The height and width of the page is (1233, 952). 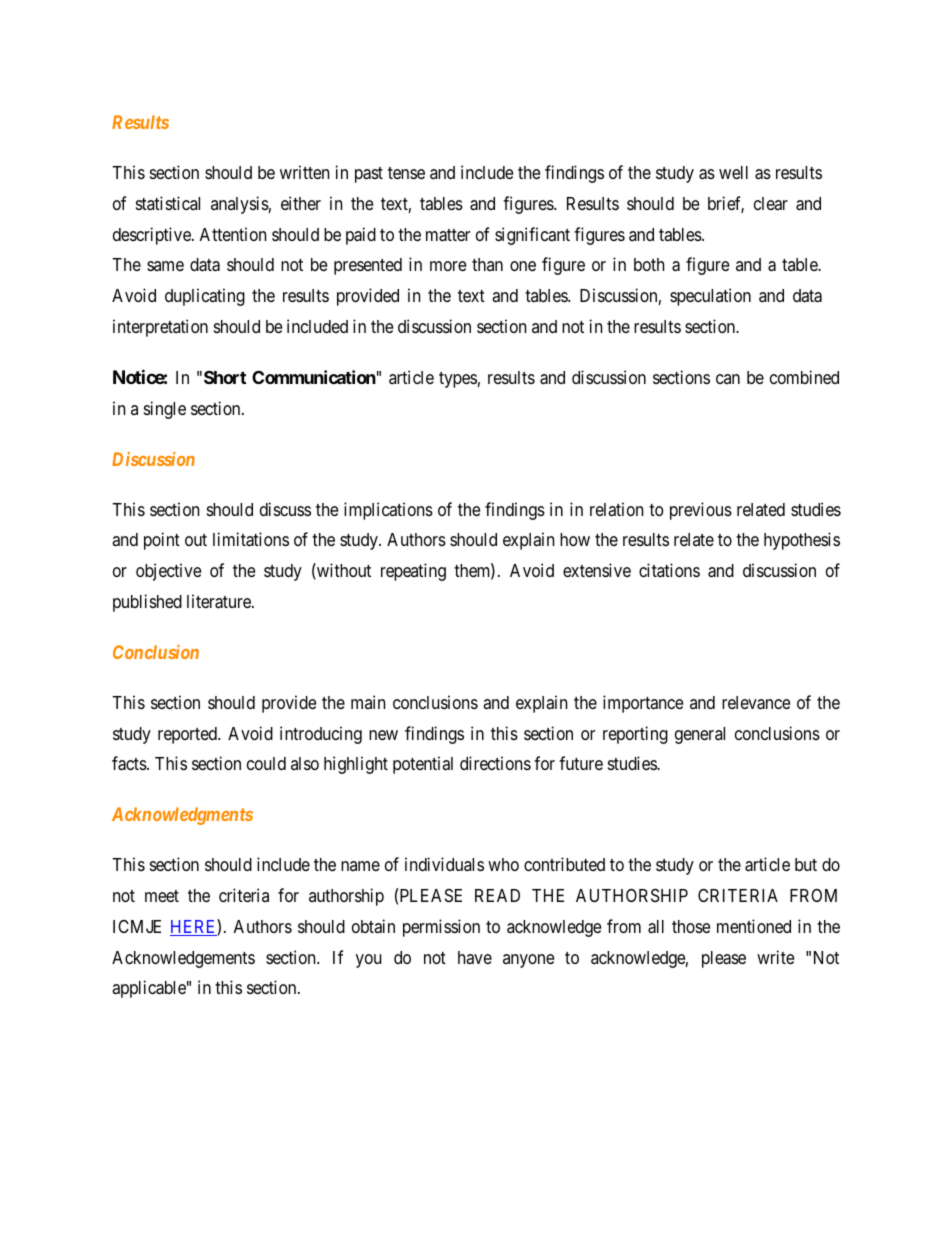 I want to click on well, so click(x=733, y=172).
